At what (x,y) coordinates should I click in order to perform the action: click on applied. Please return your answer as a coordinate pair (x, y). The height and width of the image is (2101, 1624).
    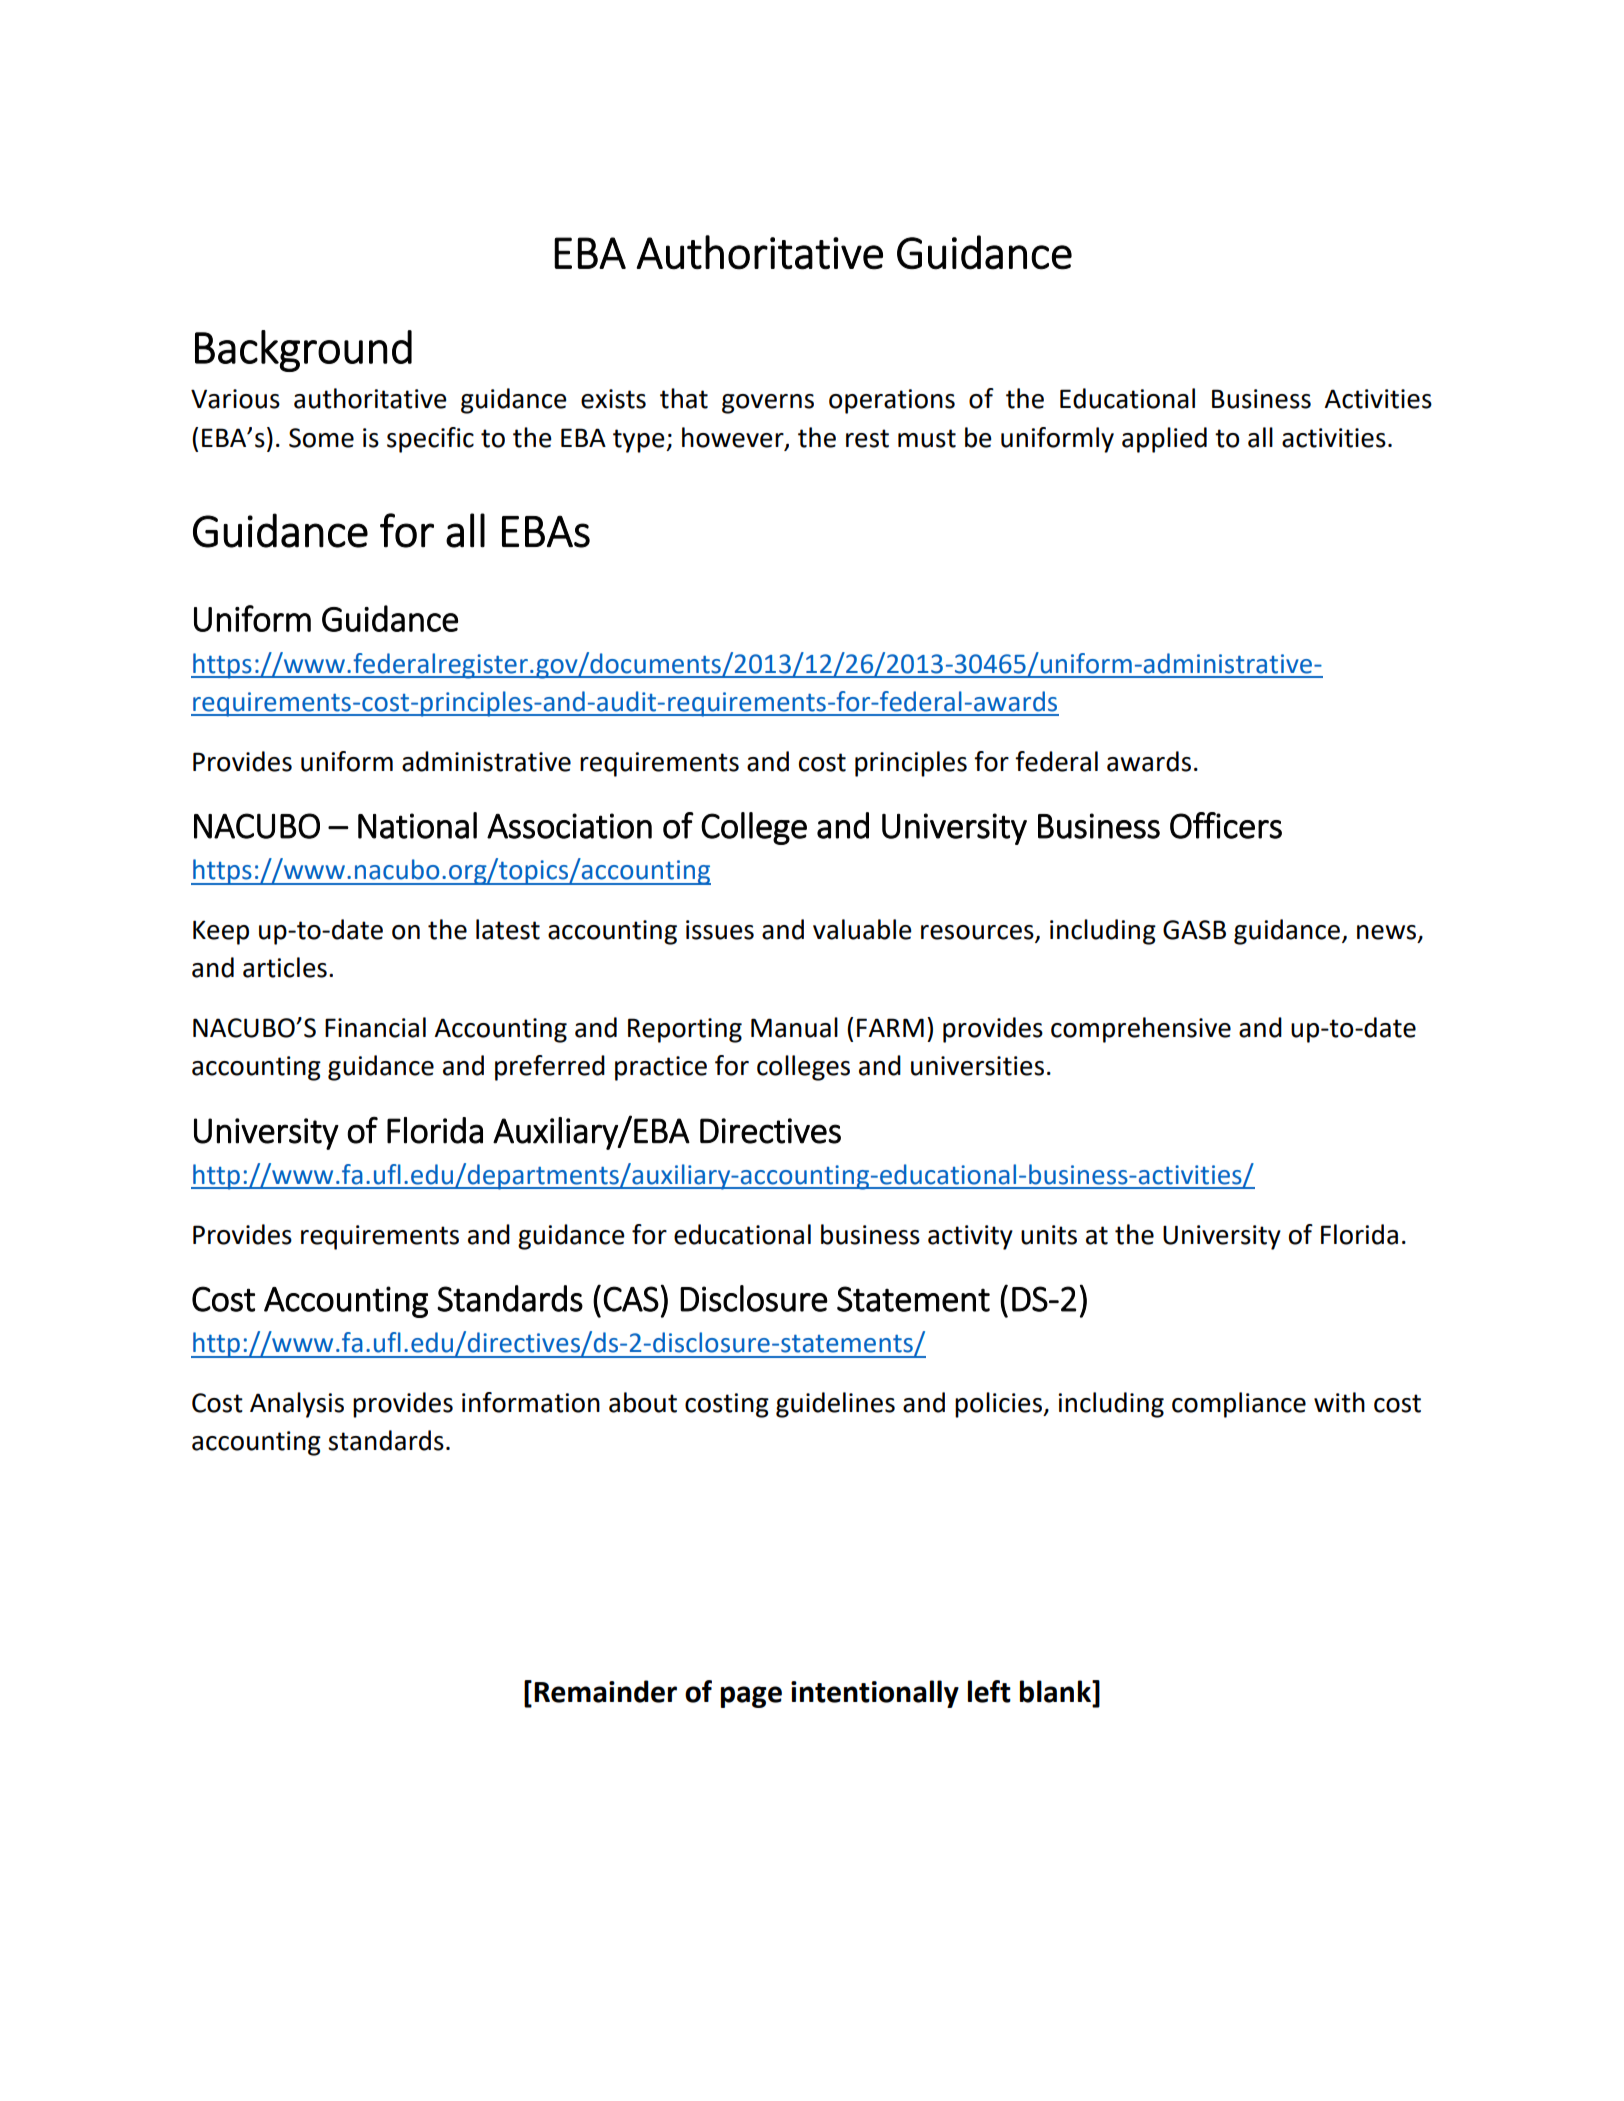
    Looking at the image, I should click on (1164, 440).
